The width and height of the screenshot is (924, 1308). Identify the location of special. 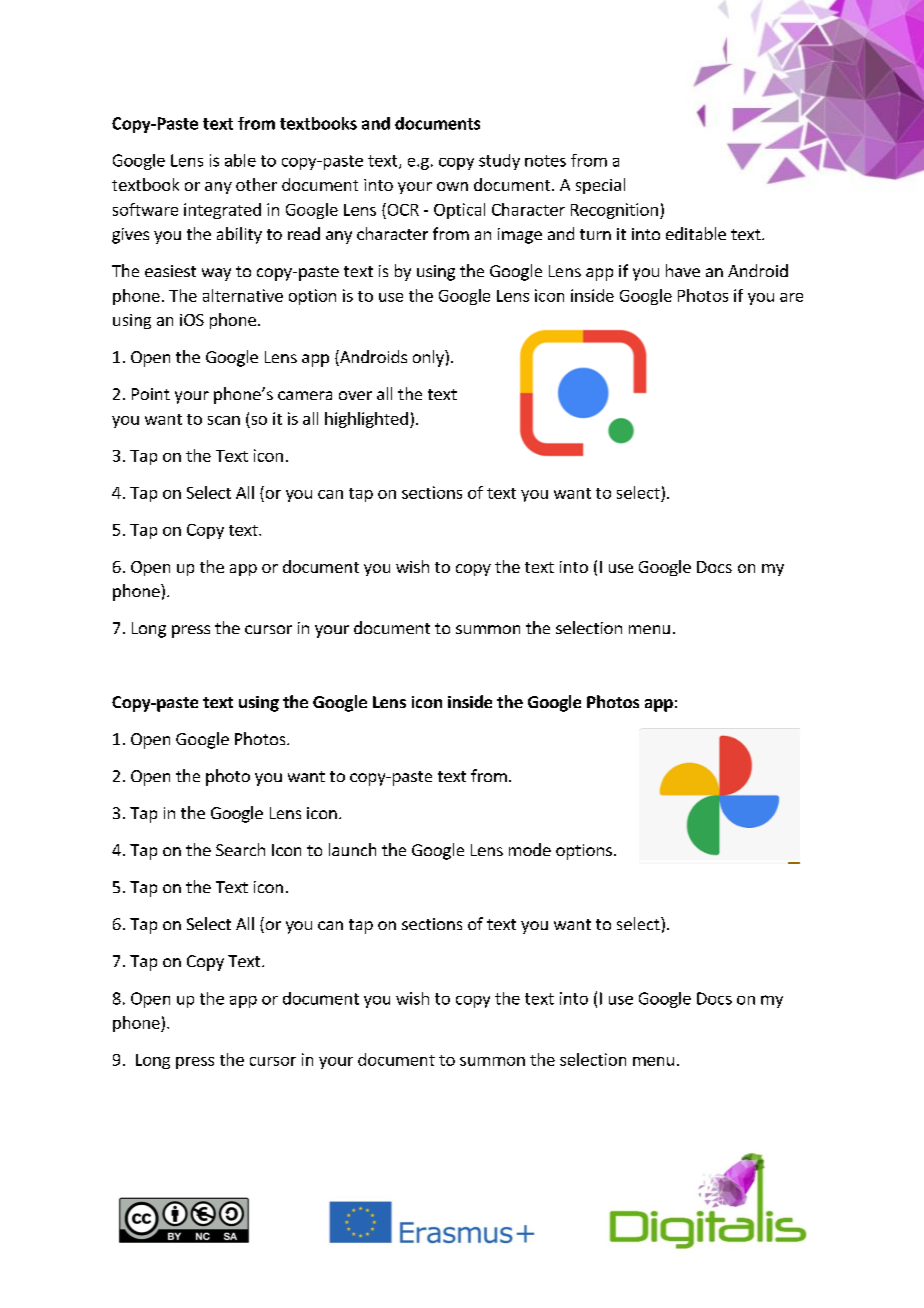
(600, 186).
